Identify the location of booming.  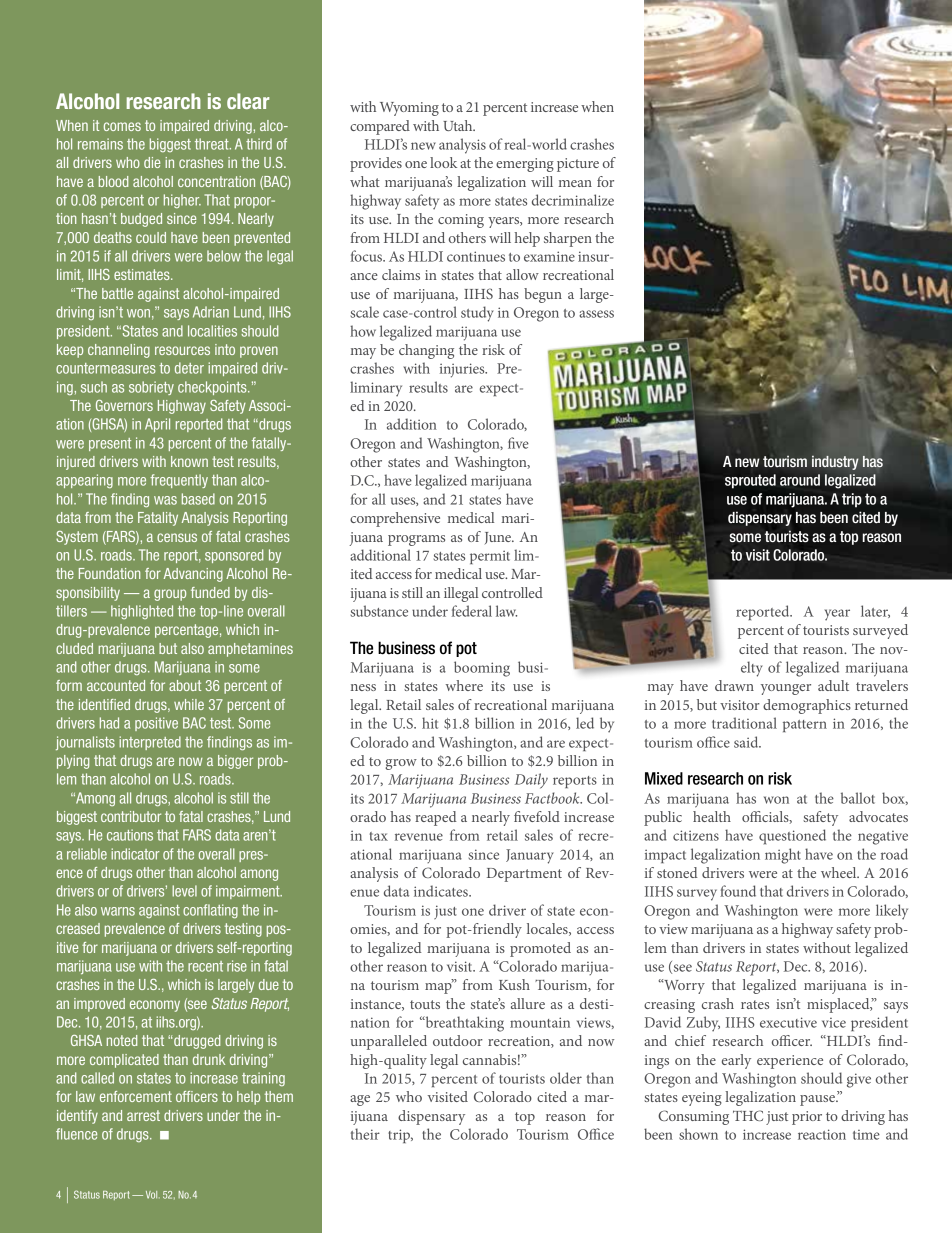
(482, 669).
